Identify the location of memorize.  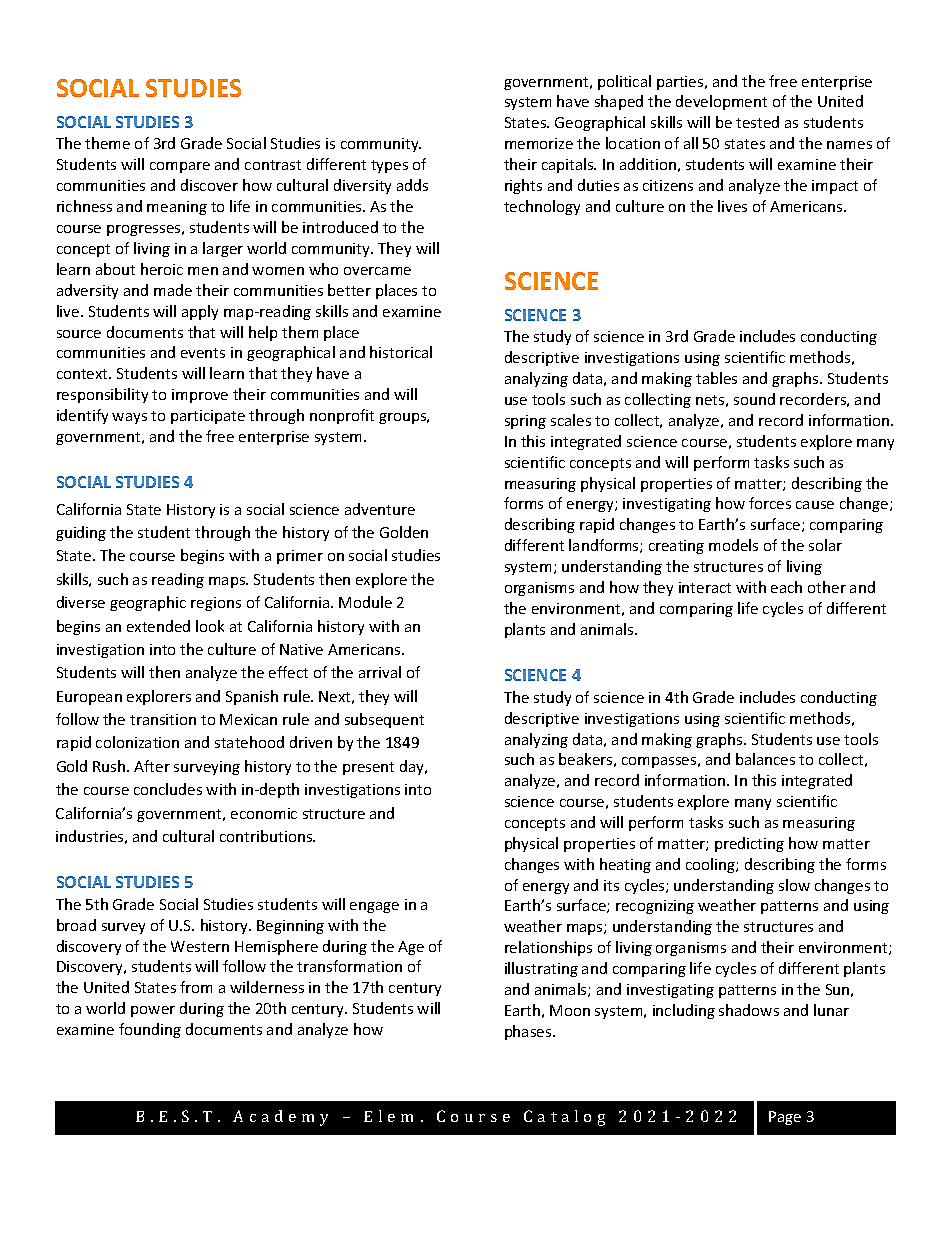
(539, 143).
